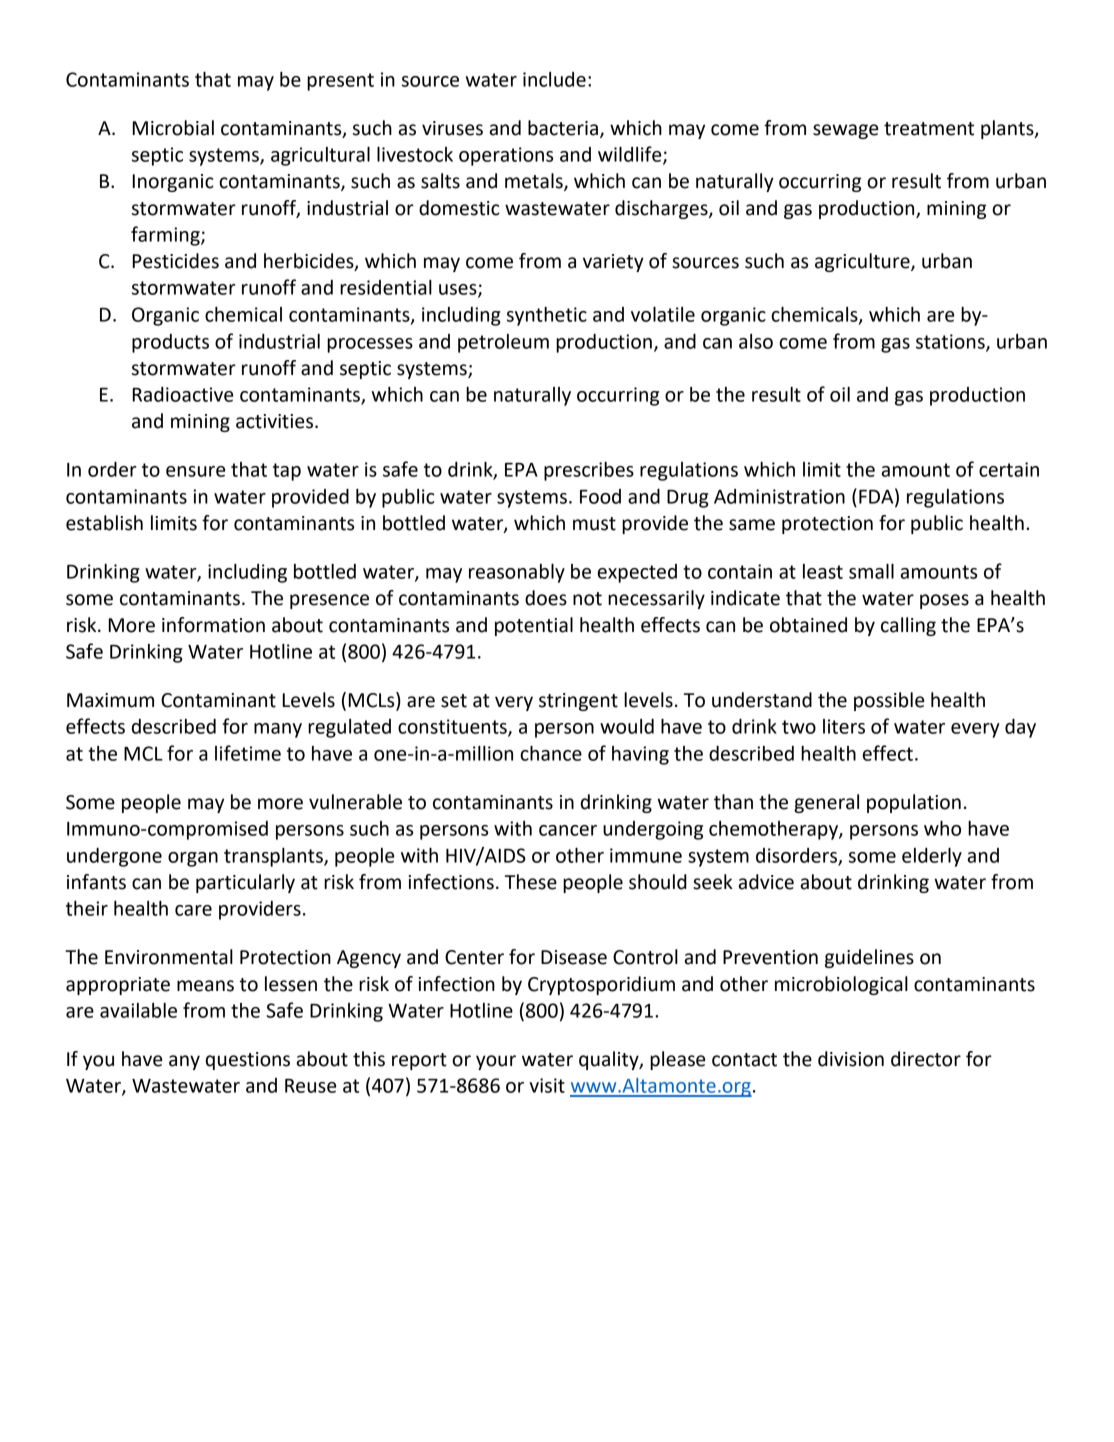 The image size is (1114, 1442). Describe the element at coordinates (248, 1061) in the screenshot. I see `questions` at that location.
